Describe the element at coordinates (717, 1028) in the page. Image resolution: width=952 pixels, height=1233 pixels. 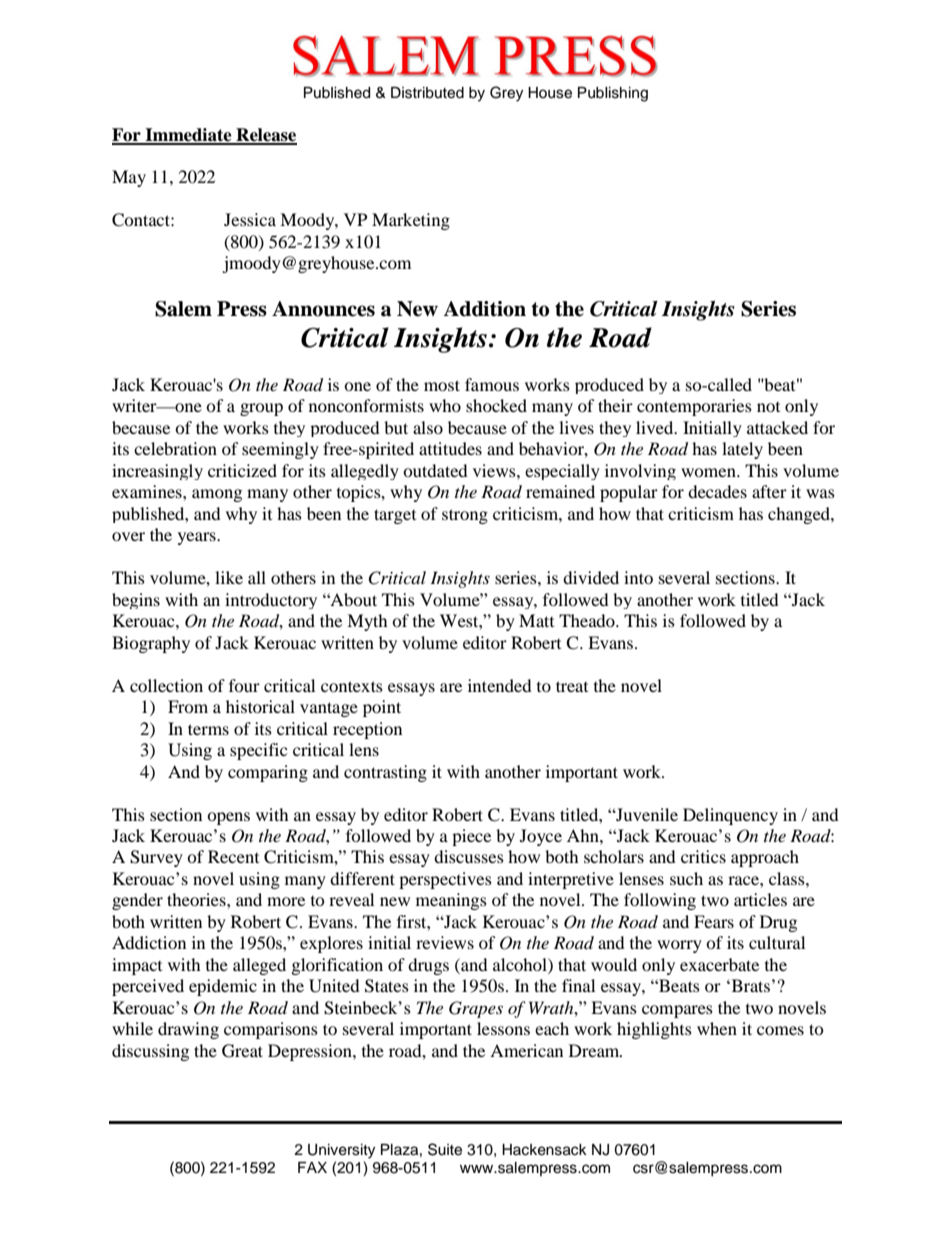
I see `when` at that location.
